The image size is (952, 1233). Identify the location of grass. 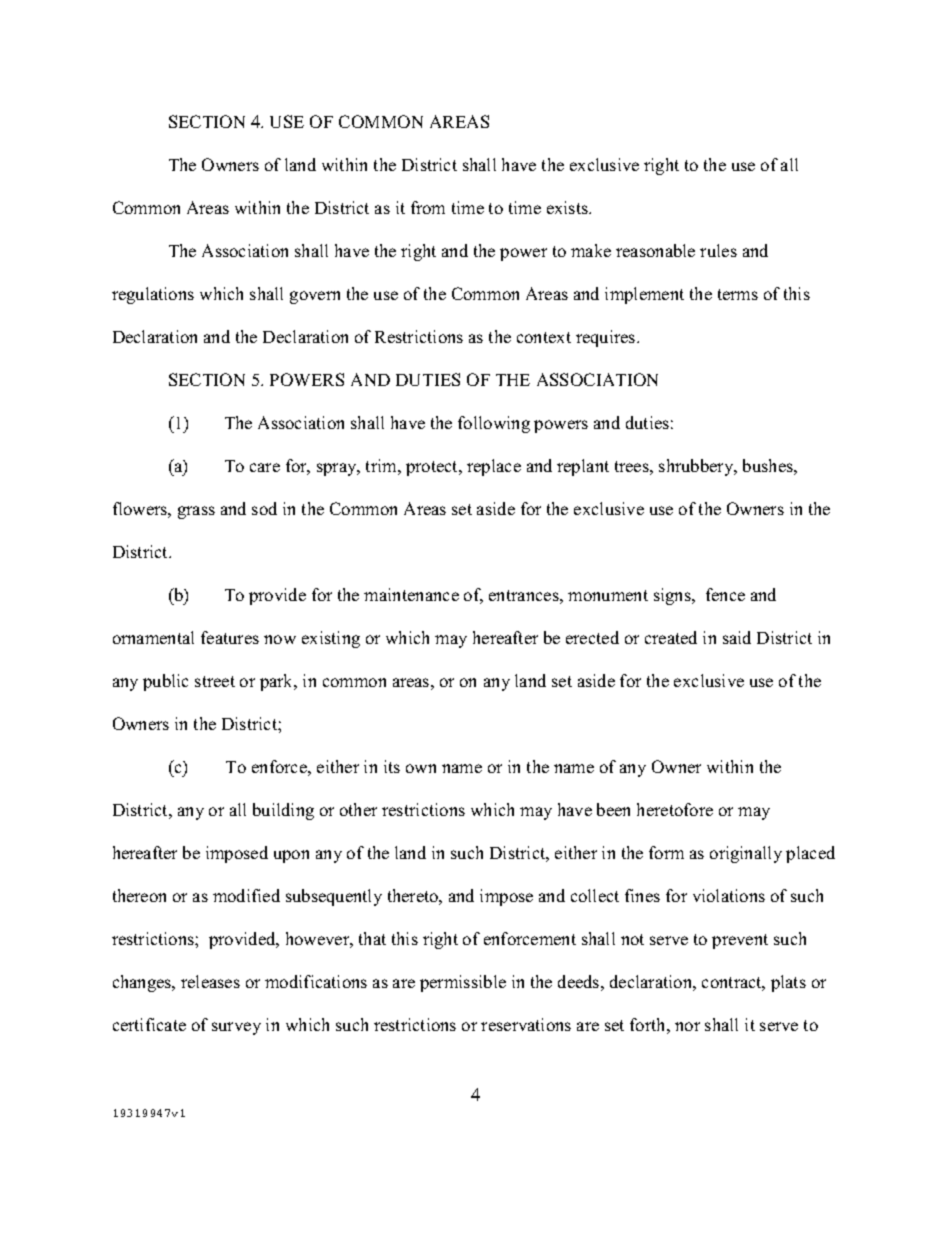
(196, 512).
